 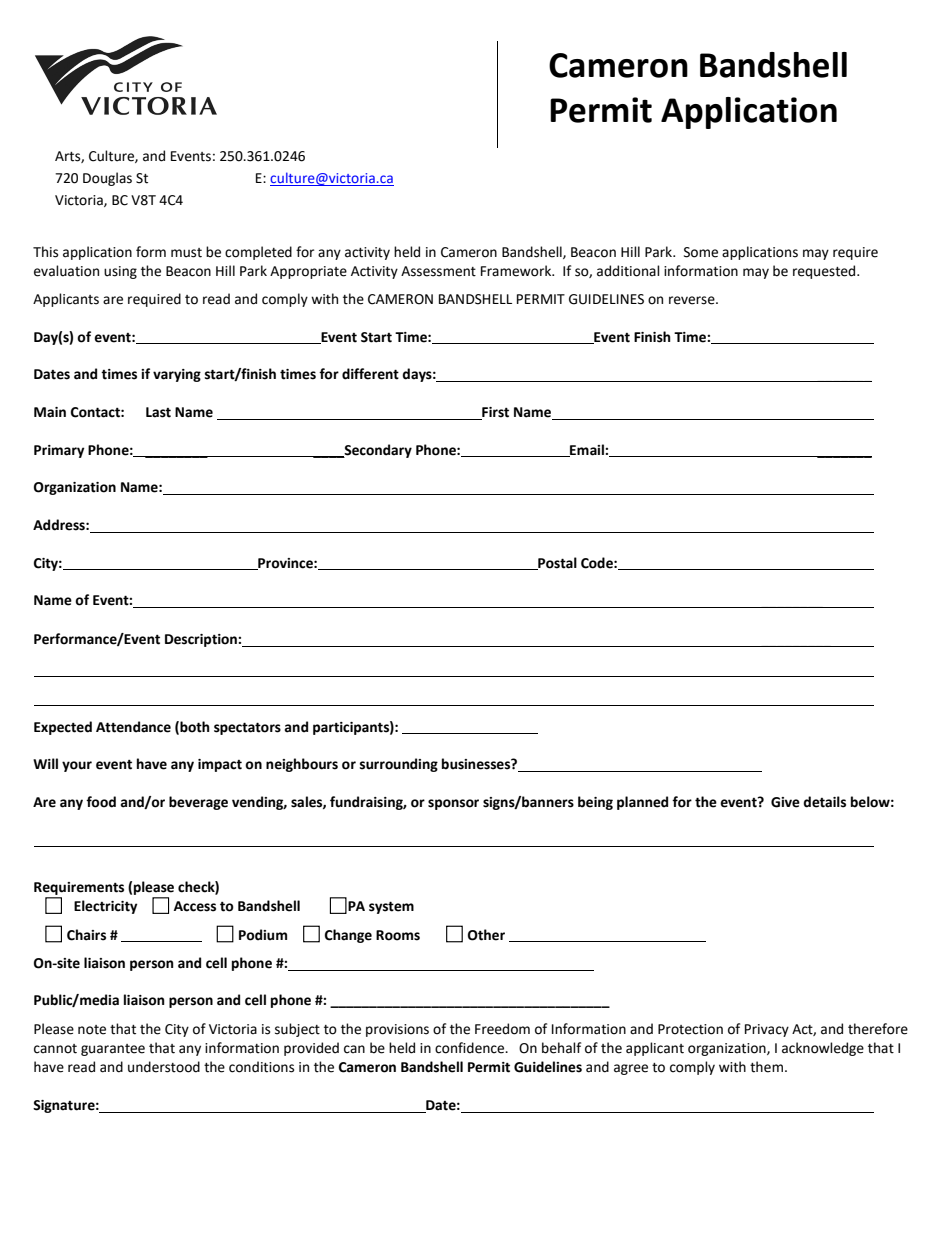 I want to click on Some, so click(x=701, y=252).
